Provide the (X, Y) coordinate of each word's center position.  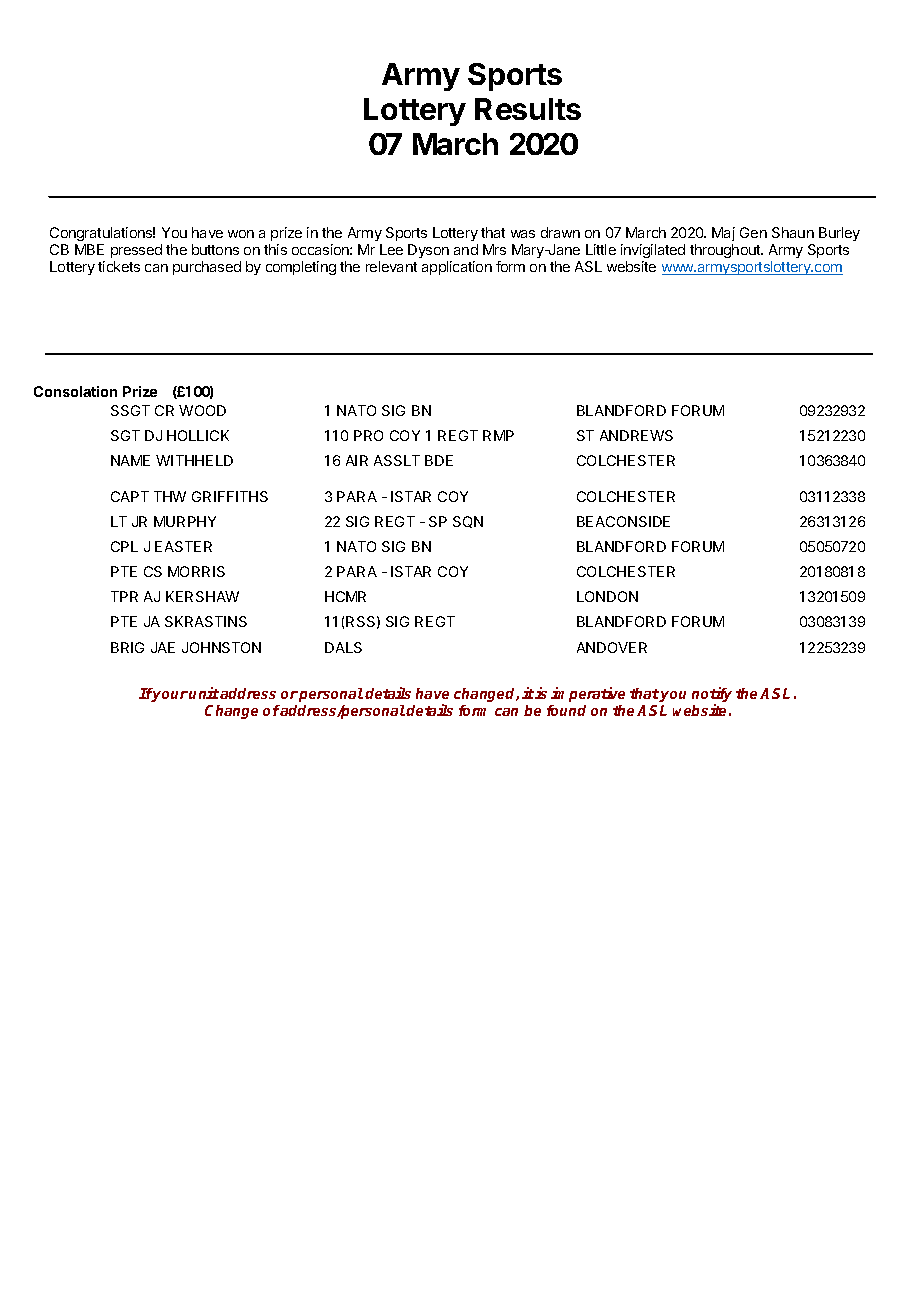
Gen (753, 232)
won (241, 234)
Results (528, 109)
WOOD (202, 410)
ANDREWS (636, 435)
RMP (498, 435)
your (170, 696)
